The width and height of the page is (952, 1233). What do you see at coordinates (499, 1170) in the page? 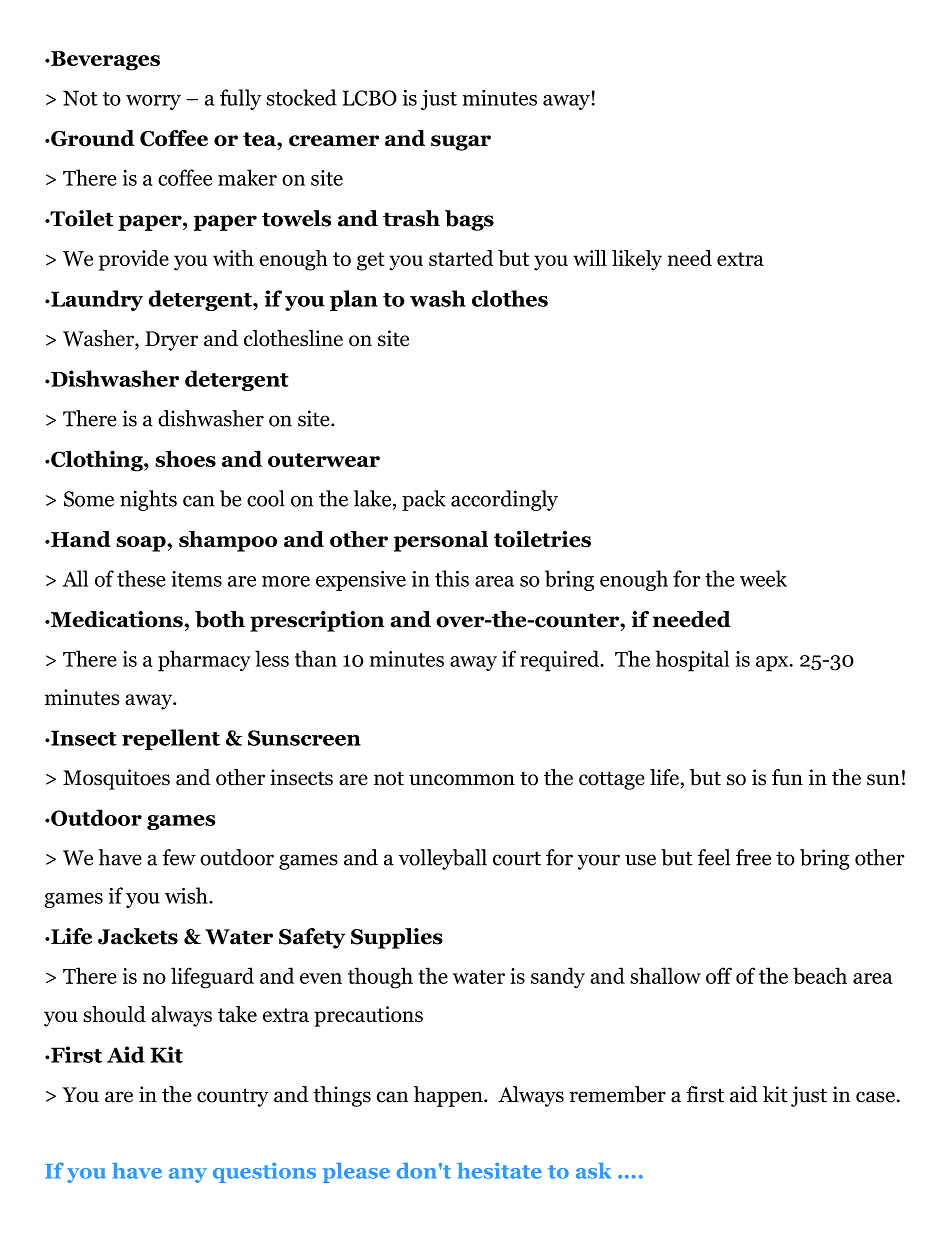
I see `hesitate` at bounding box center [499, 1170].
